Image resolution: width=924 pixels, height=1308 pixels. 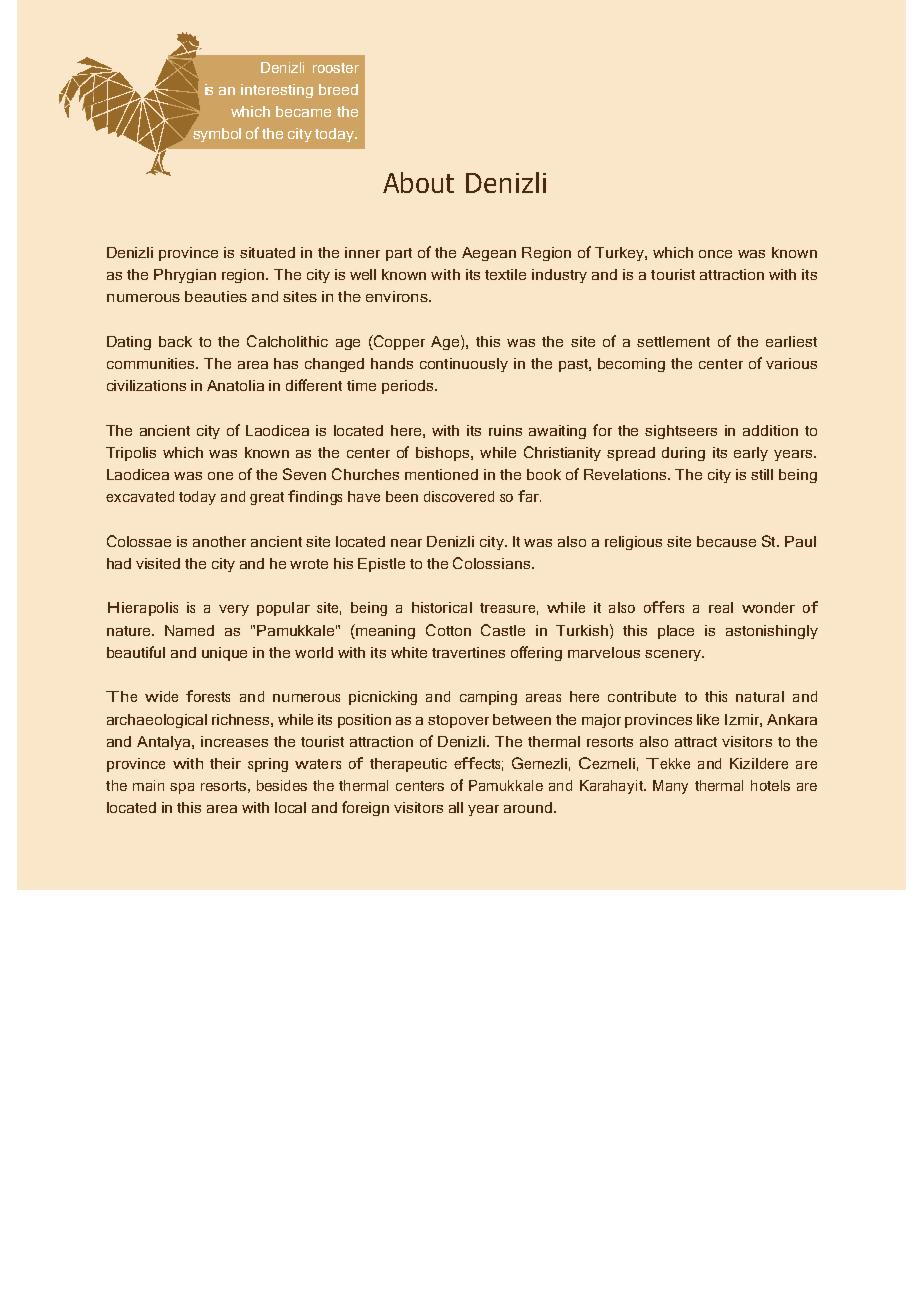 I want to click on settlement, so click(x=673, y=341).
